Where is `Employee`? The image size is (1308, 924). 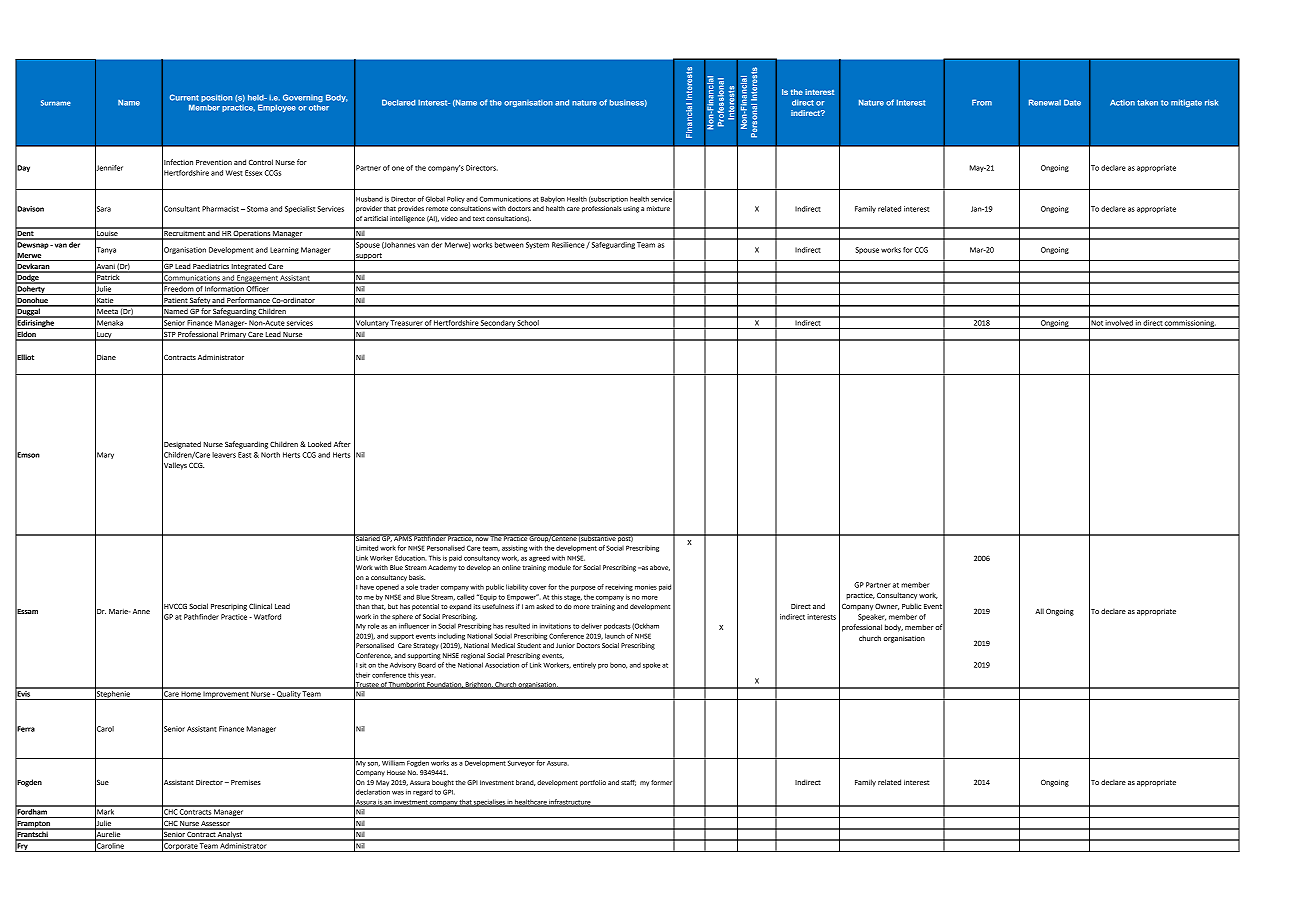 Employee is located at coordinates (277, 108).
